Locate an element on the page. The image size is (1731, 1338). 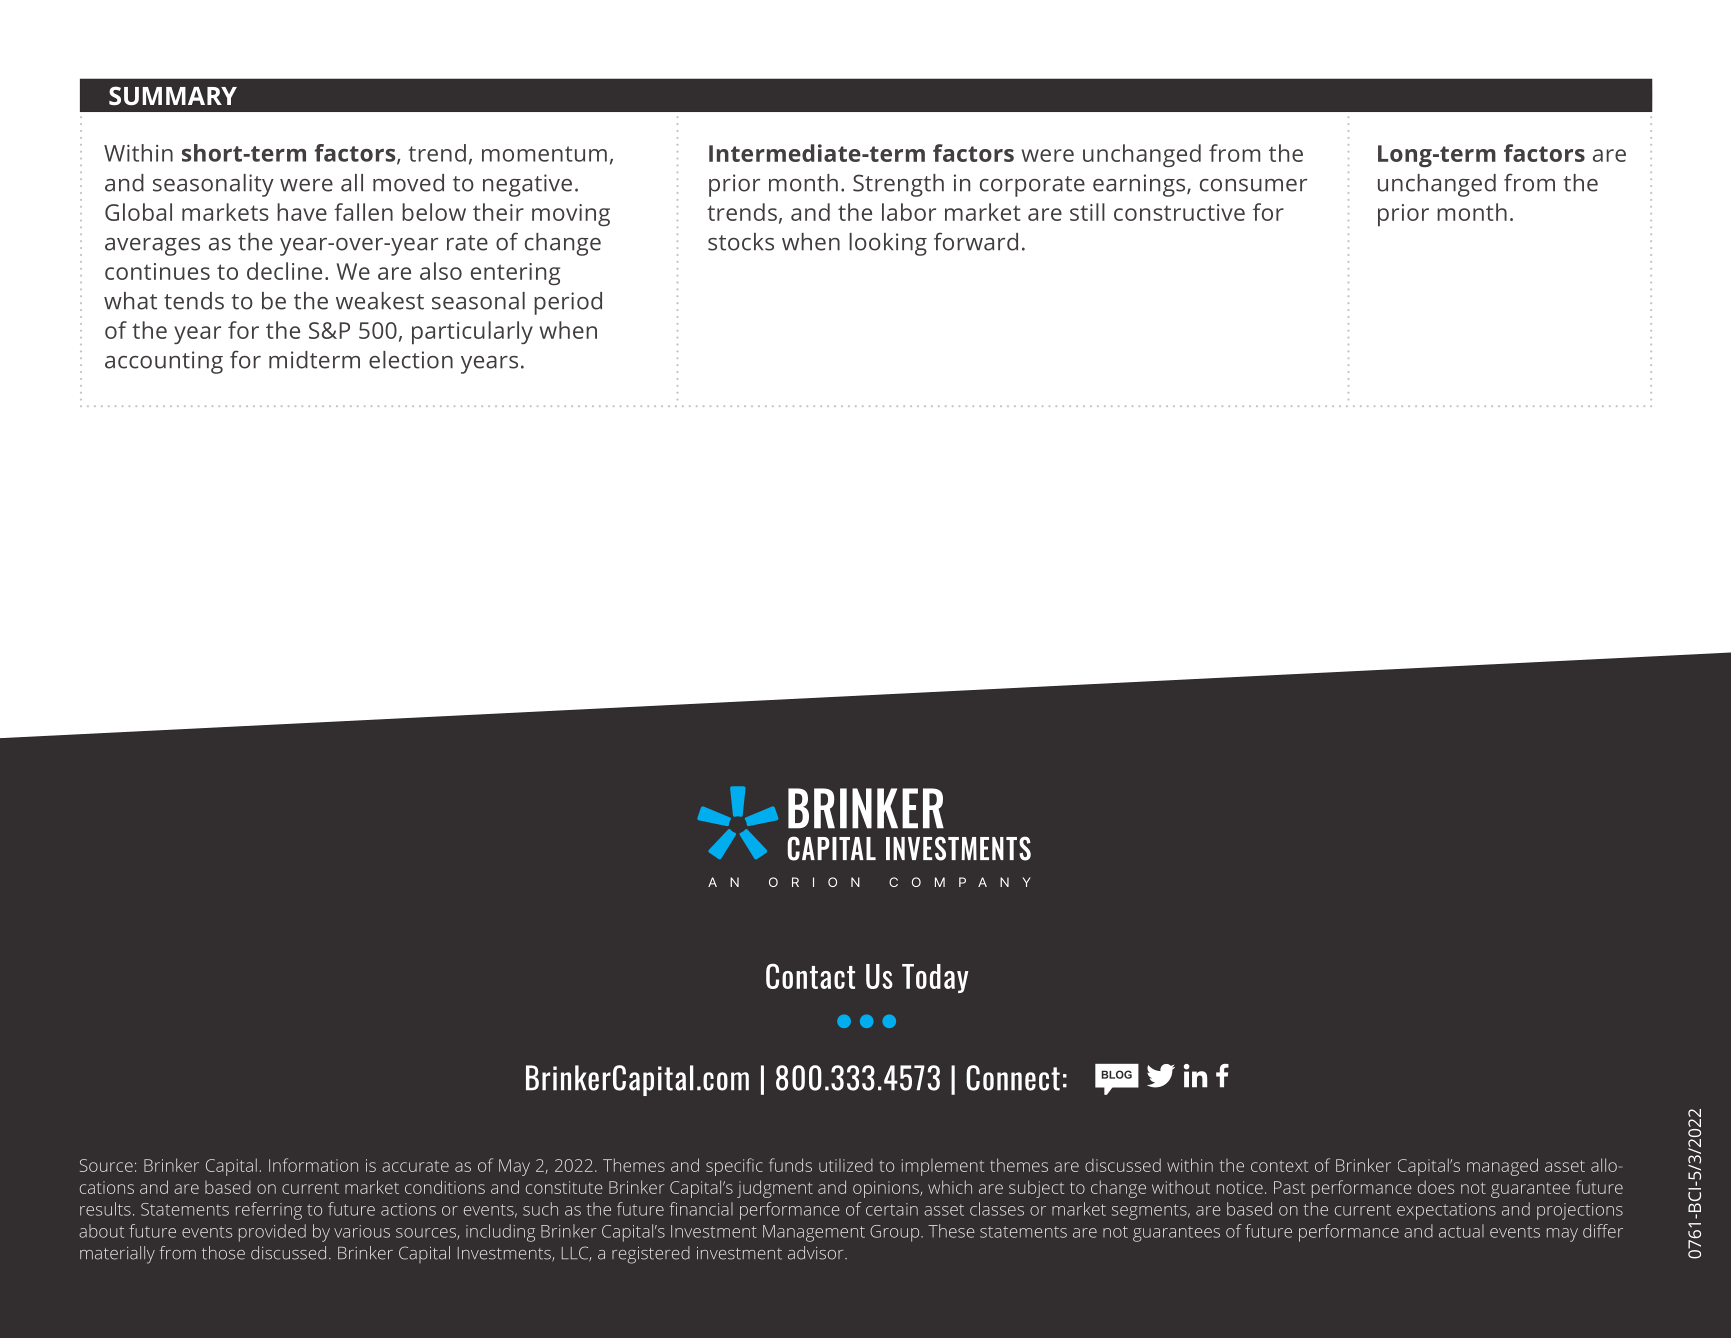
Today is located at coordinates (935, 978).
